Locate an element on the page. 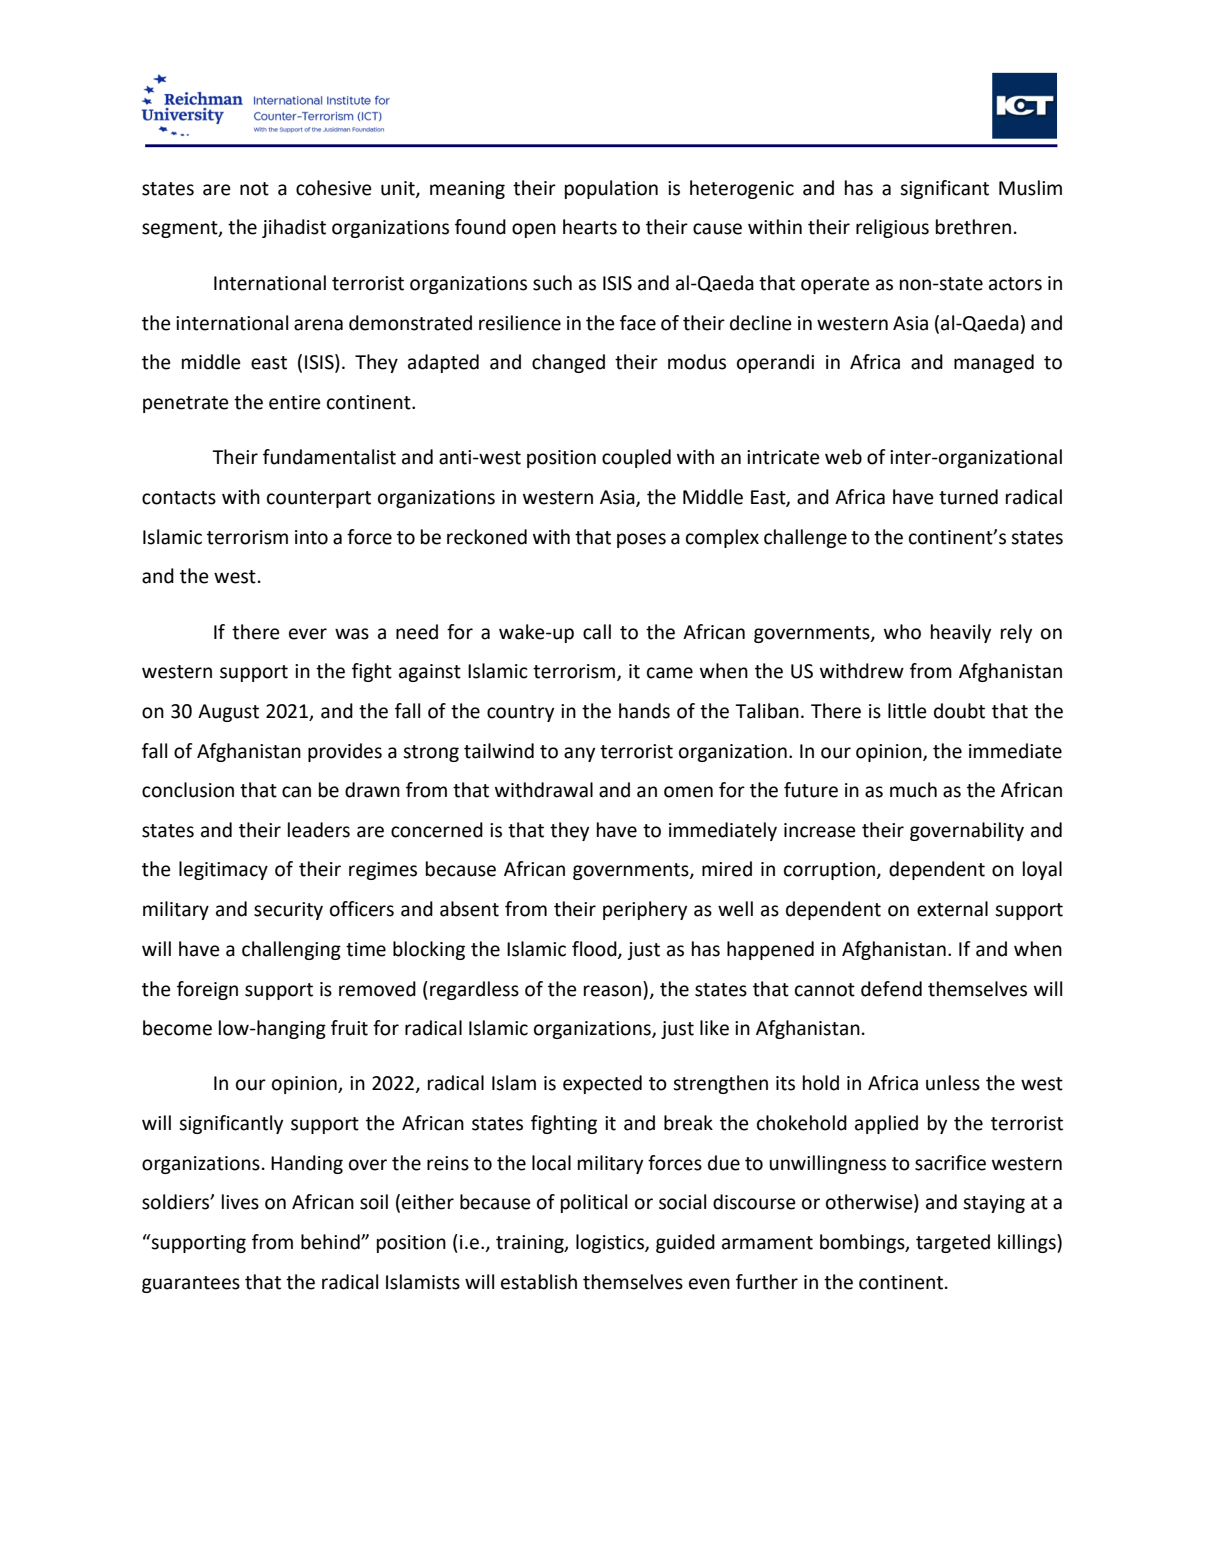 Image resolution: width=1205 pixels, height=1559 pixels. hearts is located at coordinates (590, 227).
